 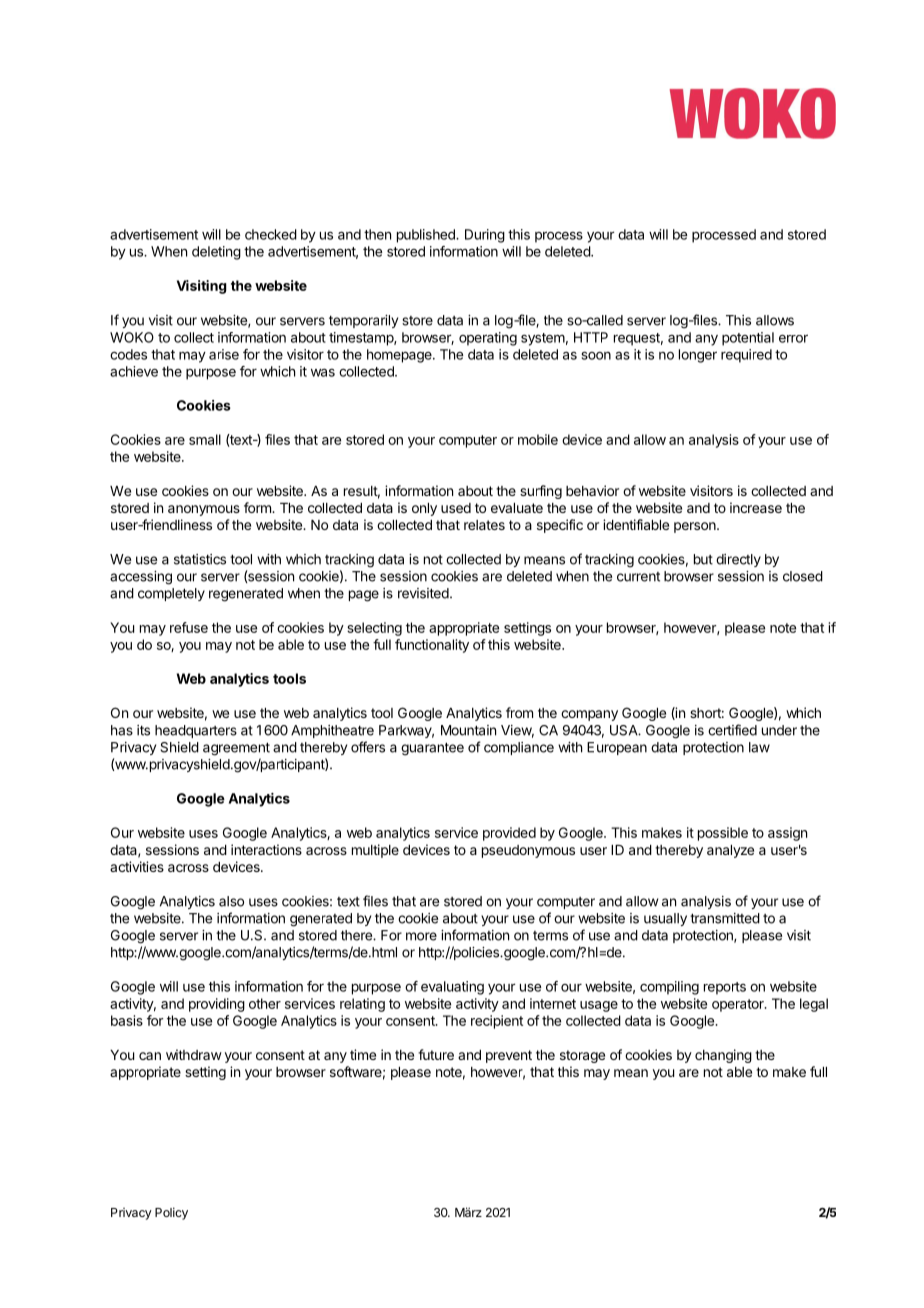 I want to click on changing, so click(x=723, y=1056).
